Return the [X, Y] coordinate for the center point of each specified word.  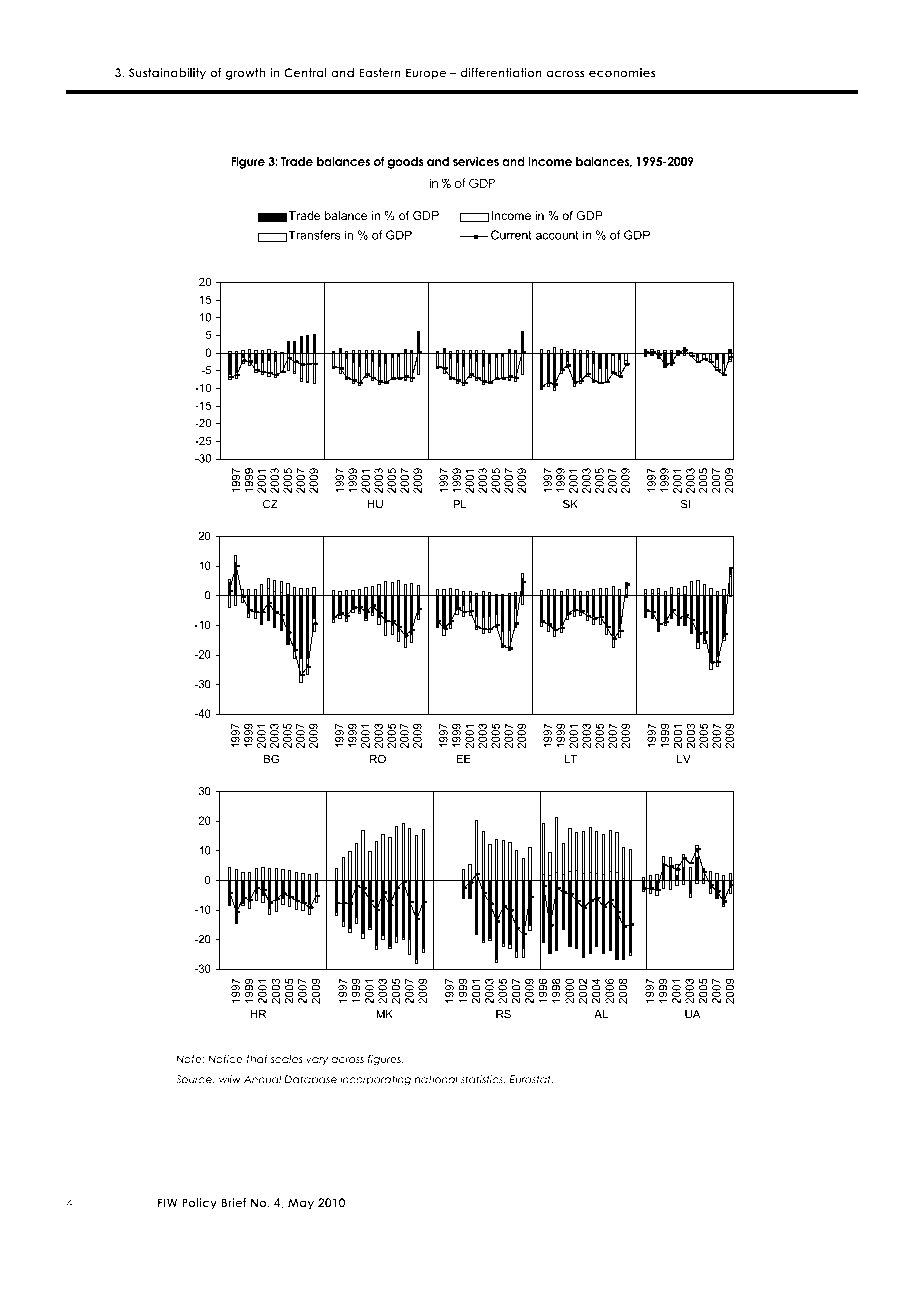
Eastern [380, 73]
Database [311, 1079]
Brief [234, 1203]
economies [622, 73]
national [436, 1079]
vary [317, 1061]
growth [245, 74]
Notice [225, 1059]
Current [511, 235]
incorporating [375, 1080]
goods [406, 163]
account [557, 235]
